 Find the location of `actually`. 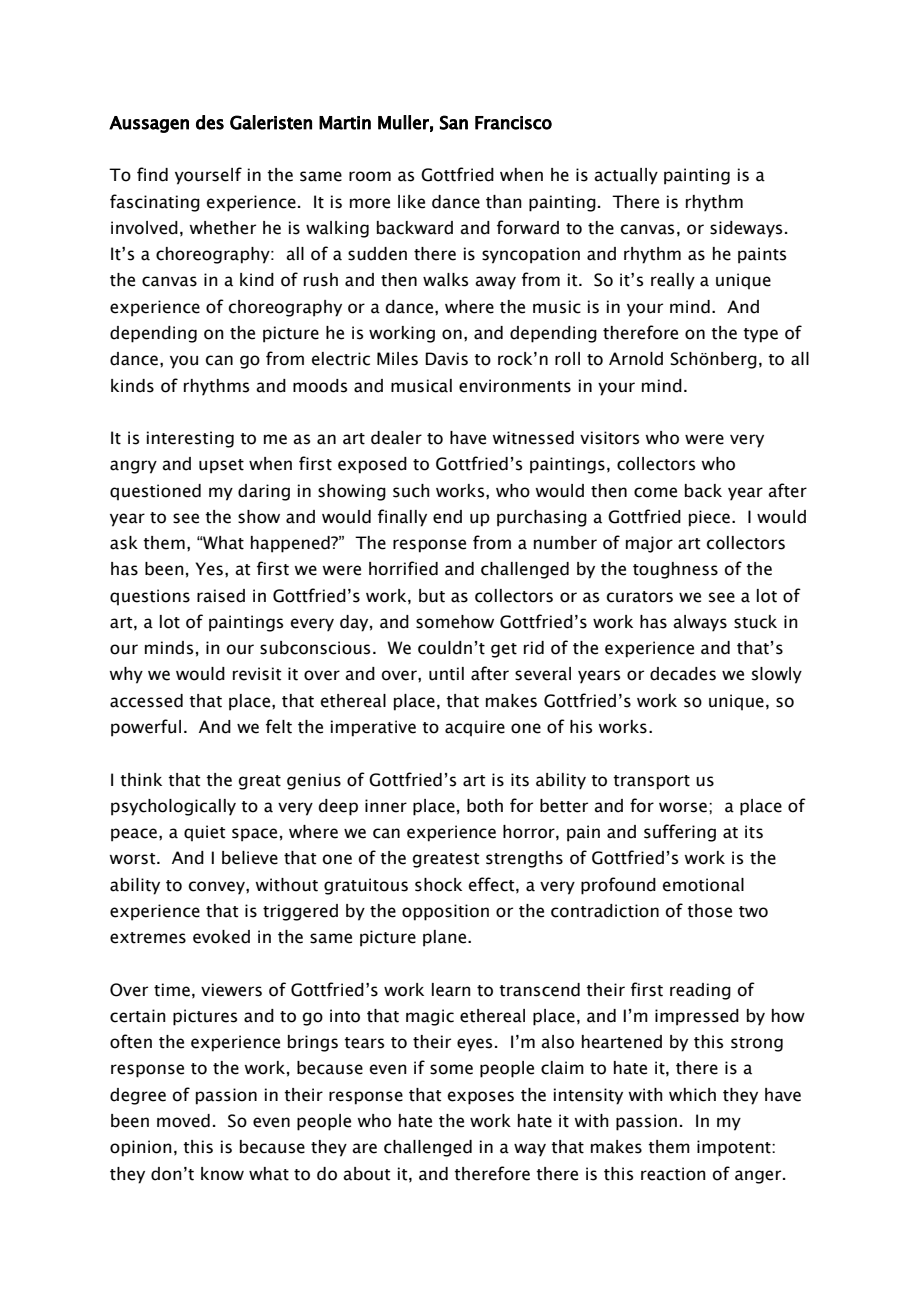

actually is located at coordinates (626, 176).
